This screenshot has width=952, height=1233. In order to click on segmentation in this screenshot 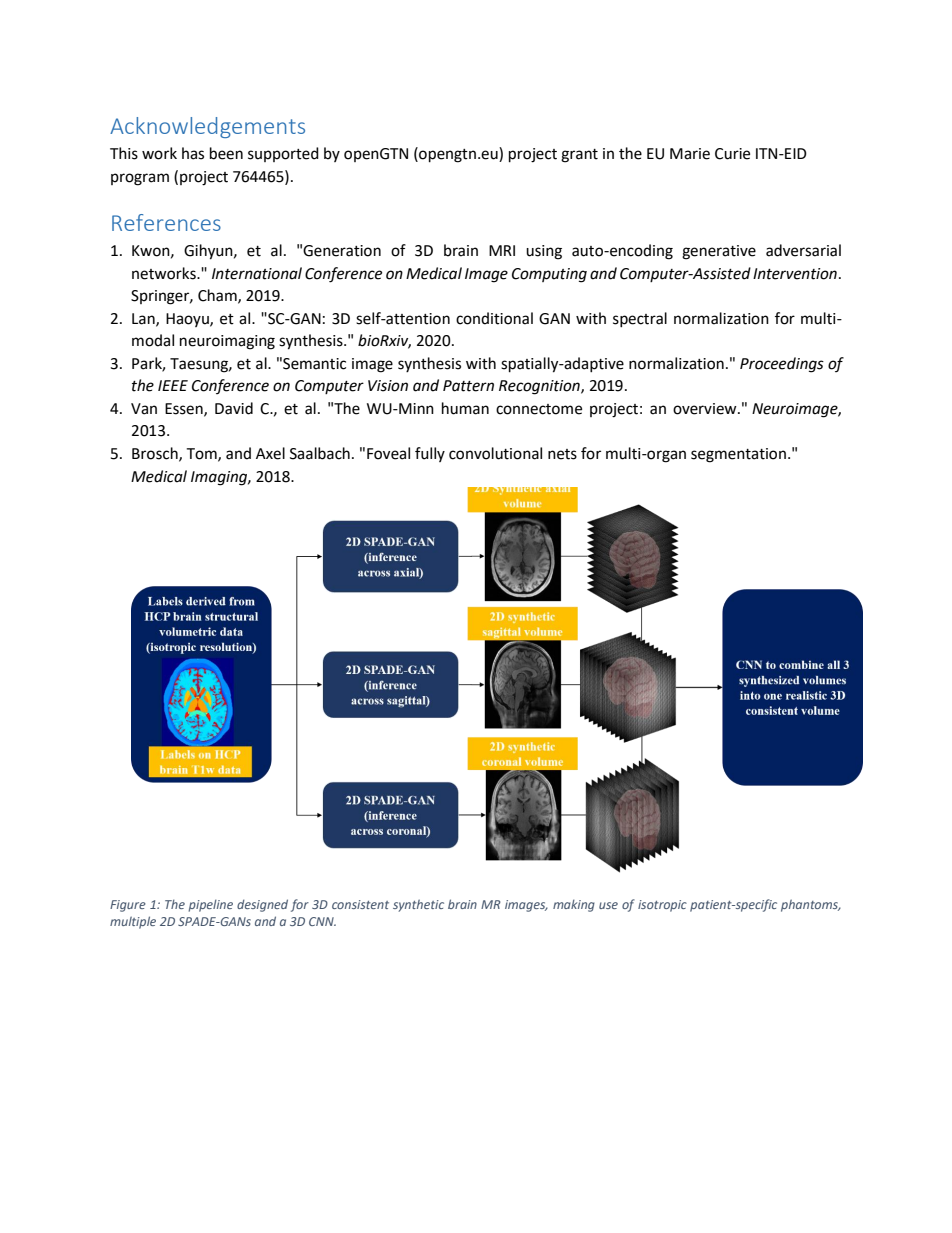, I will do `click(738, 455)`.
